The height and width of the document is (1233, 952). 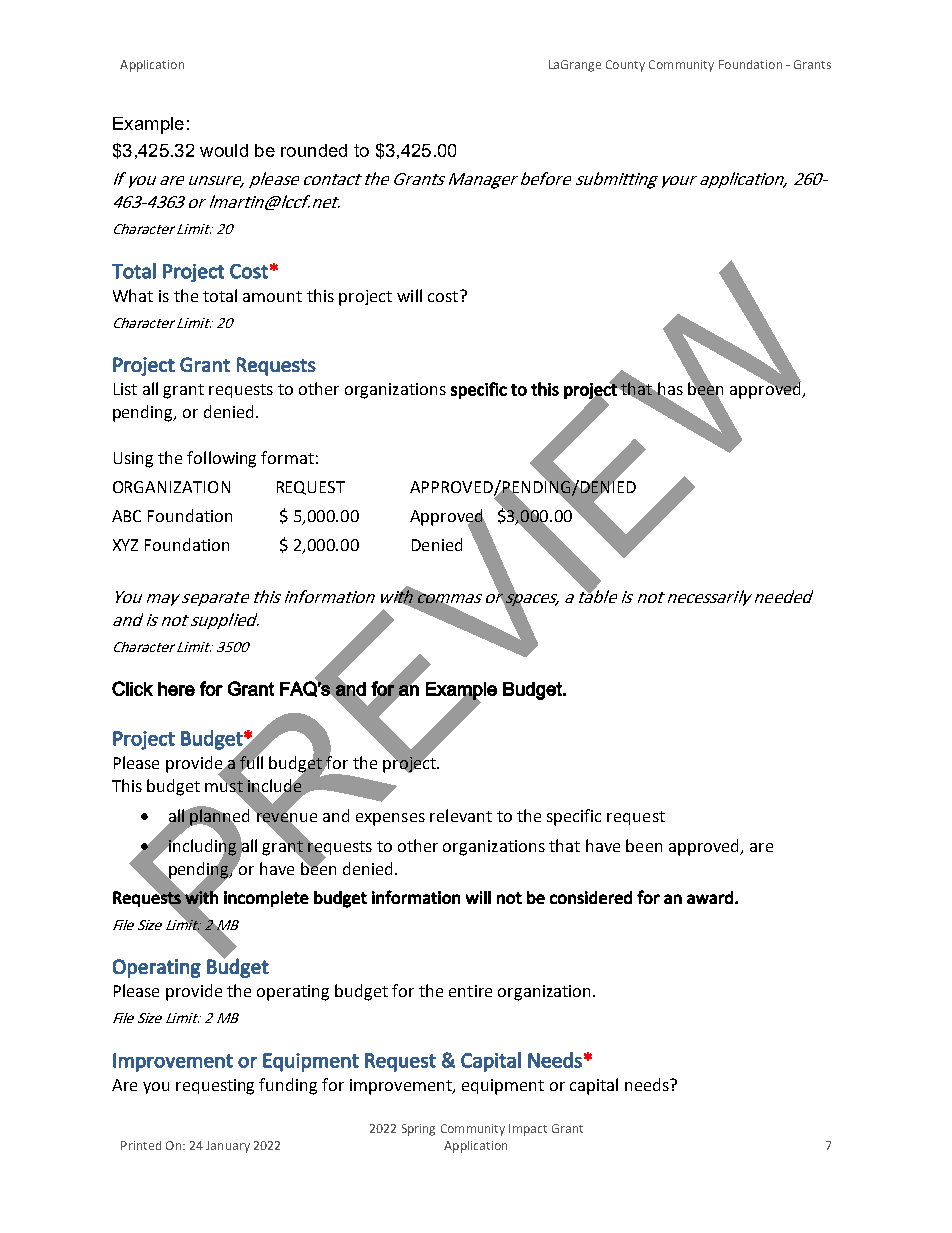 I want to click on considered, so click(x=591, y=897).
